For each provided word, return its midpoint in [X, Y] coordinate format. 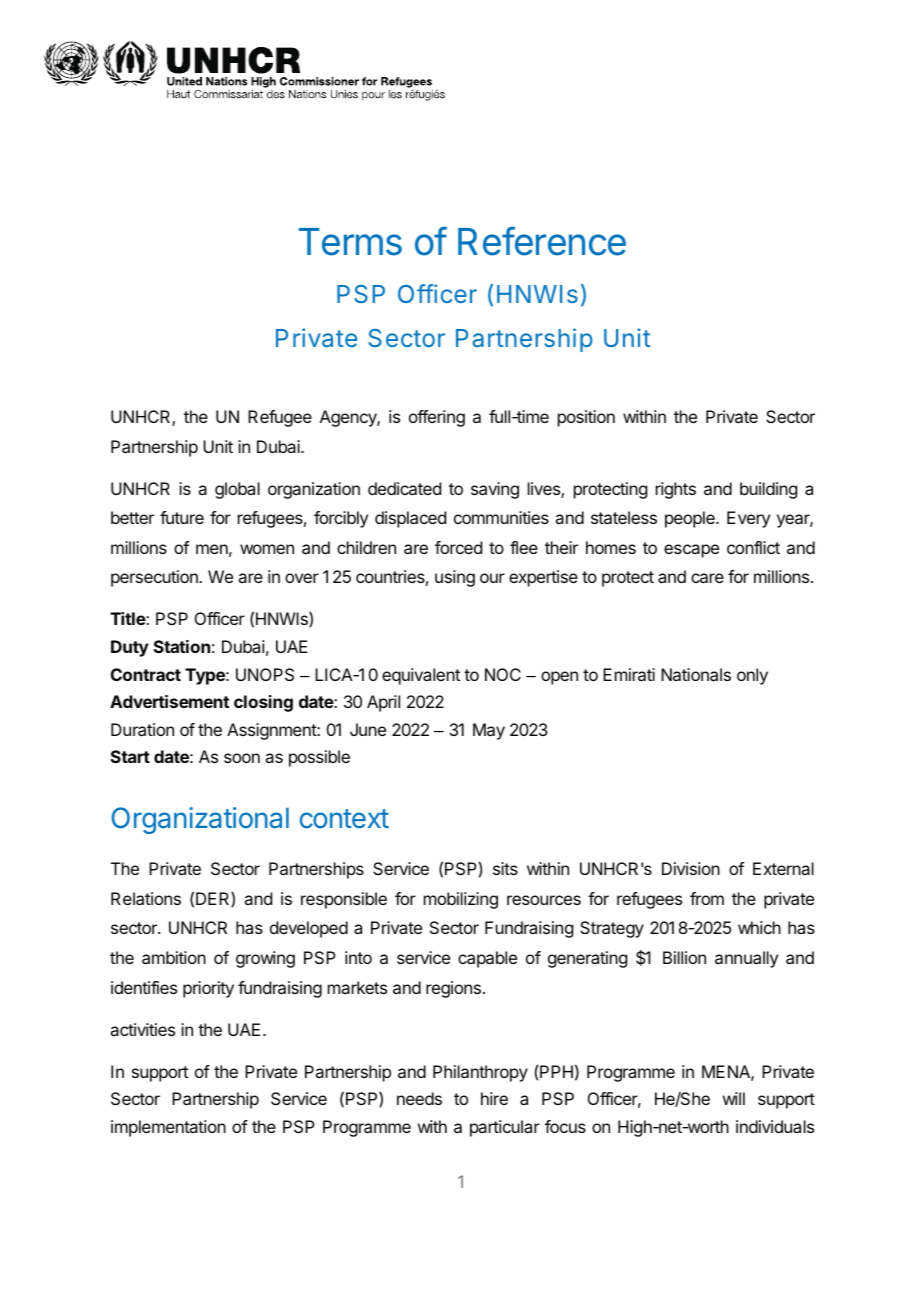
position [586, 418]
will [734, 1098]
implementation [168, 1128]
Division [691, 868]
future [182, 517]
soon [242, 758]
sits [505, 868]
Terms [350, 242]
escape [691, 551]
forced [458, 547]
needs [419, 1098]
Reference [542, 241]
